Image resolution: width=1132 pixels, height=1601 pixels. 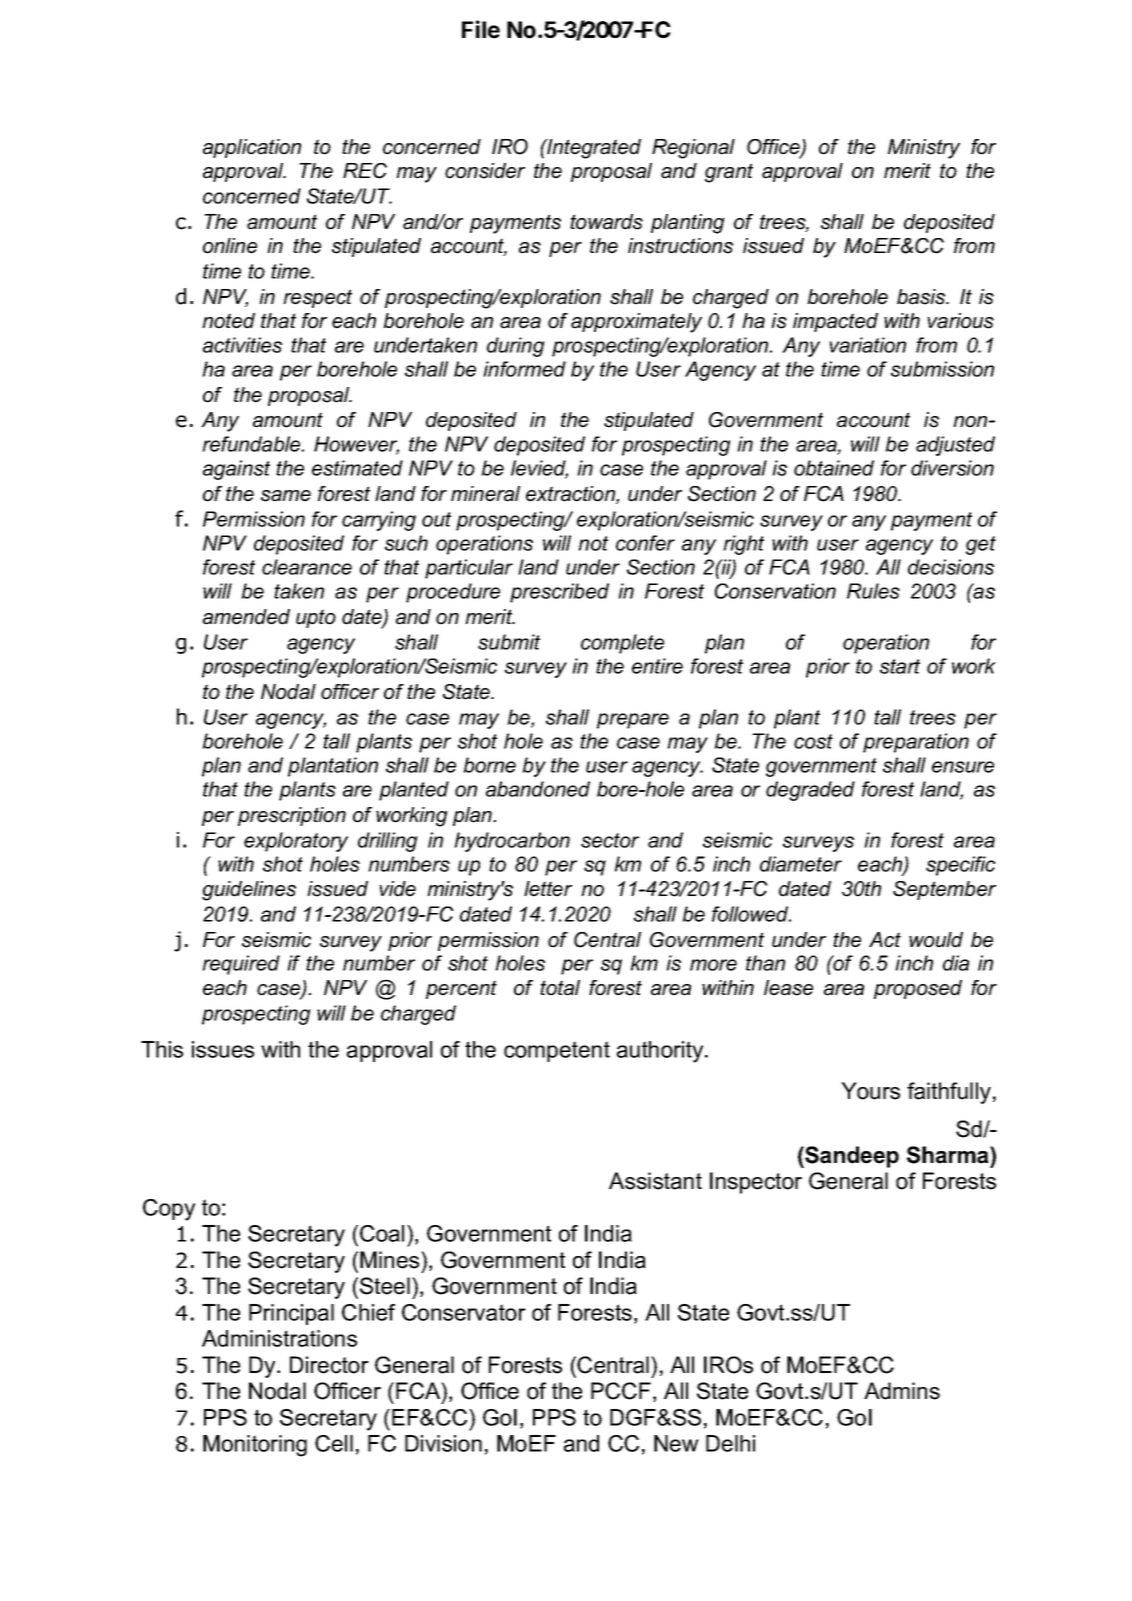 What do you see at coordinates (916, 743) in the screenshot?
I see `preparation` at bounding box center [916, 743].
